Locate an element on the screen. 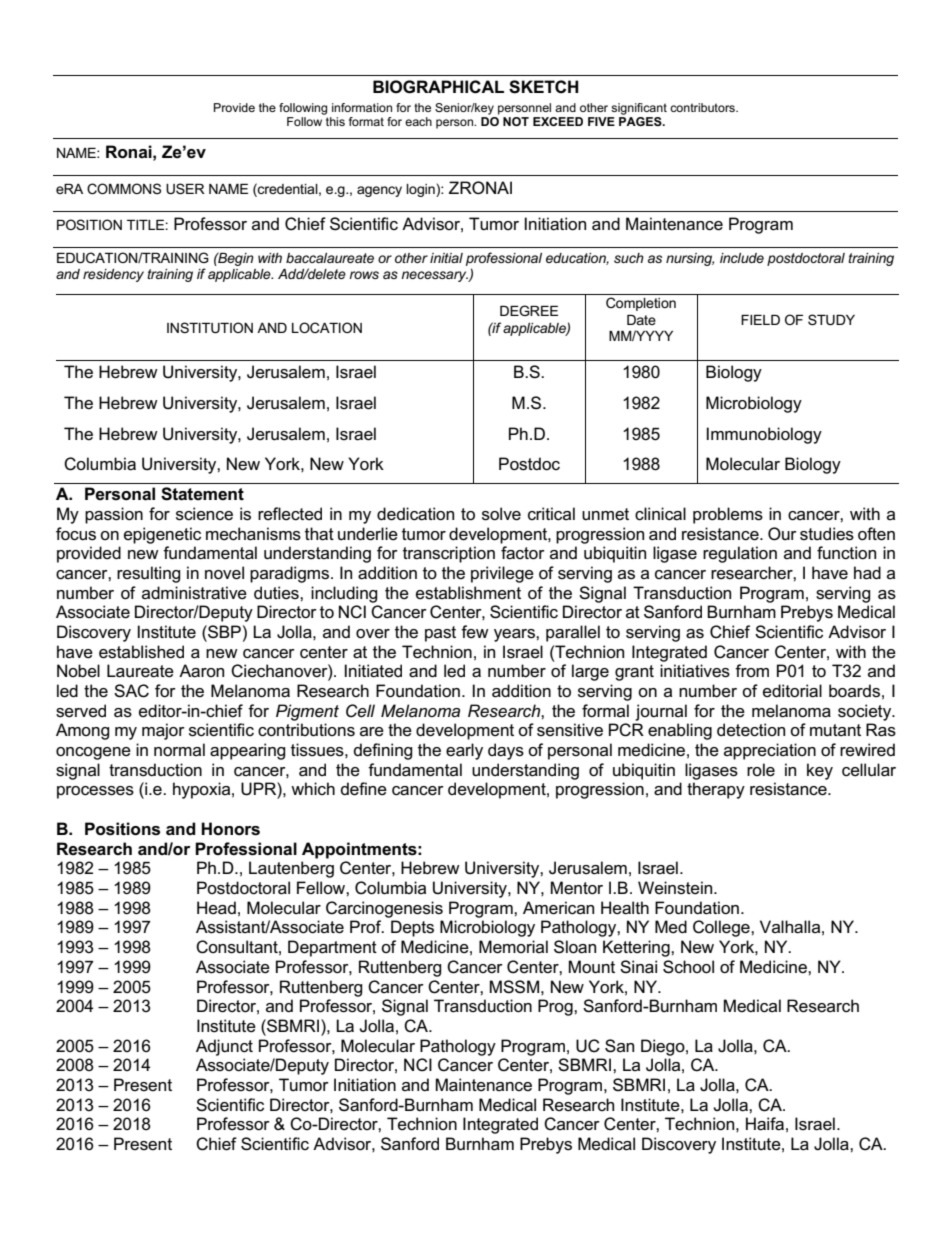 This screenshot has width=952, height=1233. problems is located at coordinates (728, 515).
